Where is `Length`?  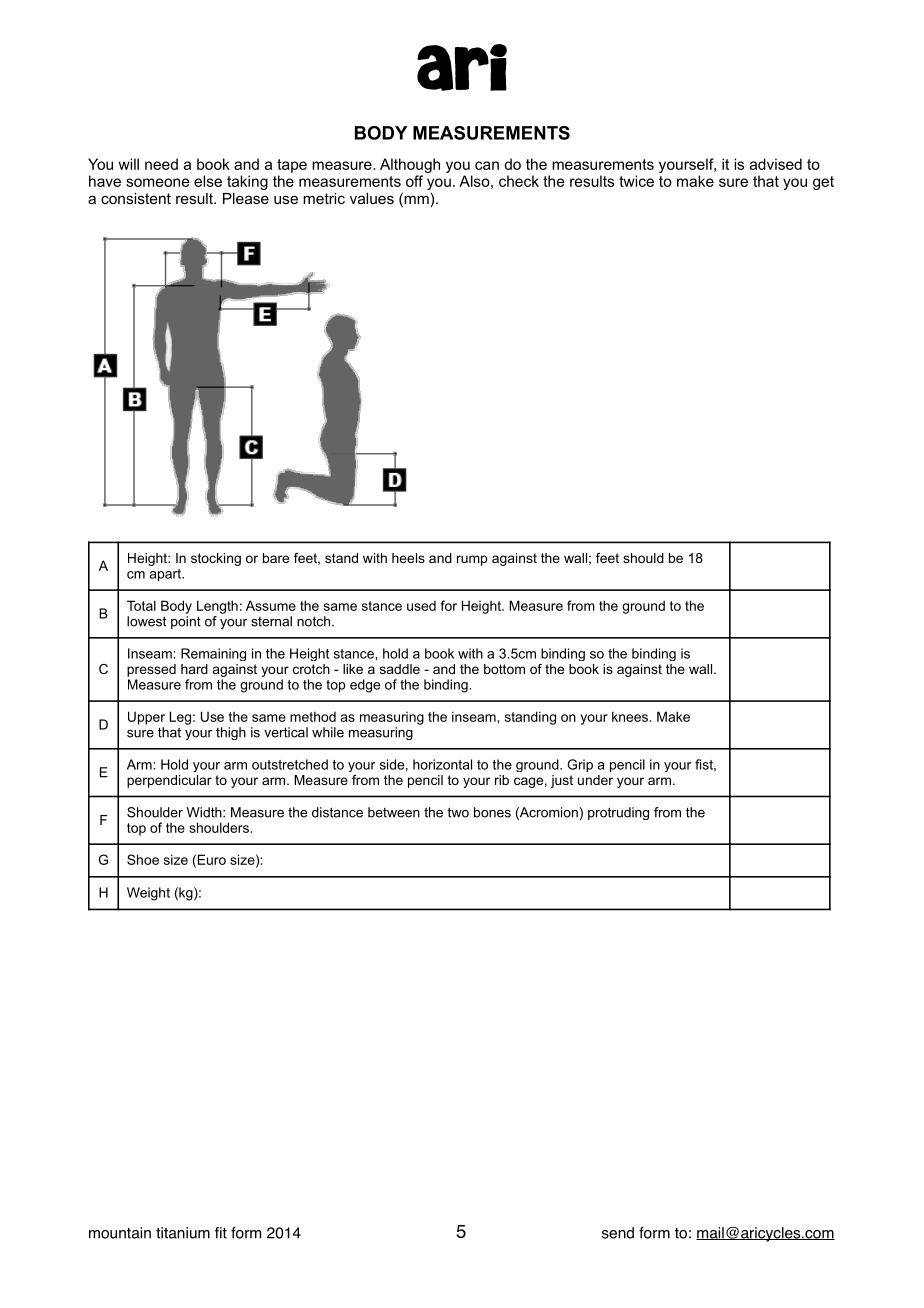 Length is located at coordinates (217, 607).
